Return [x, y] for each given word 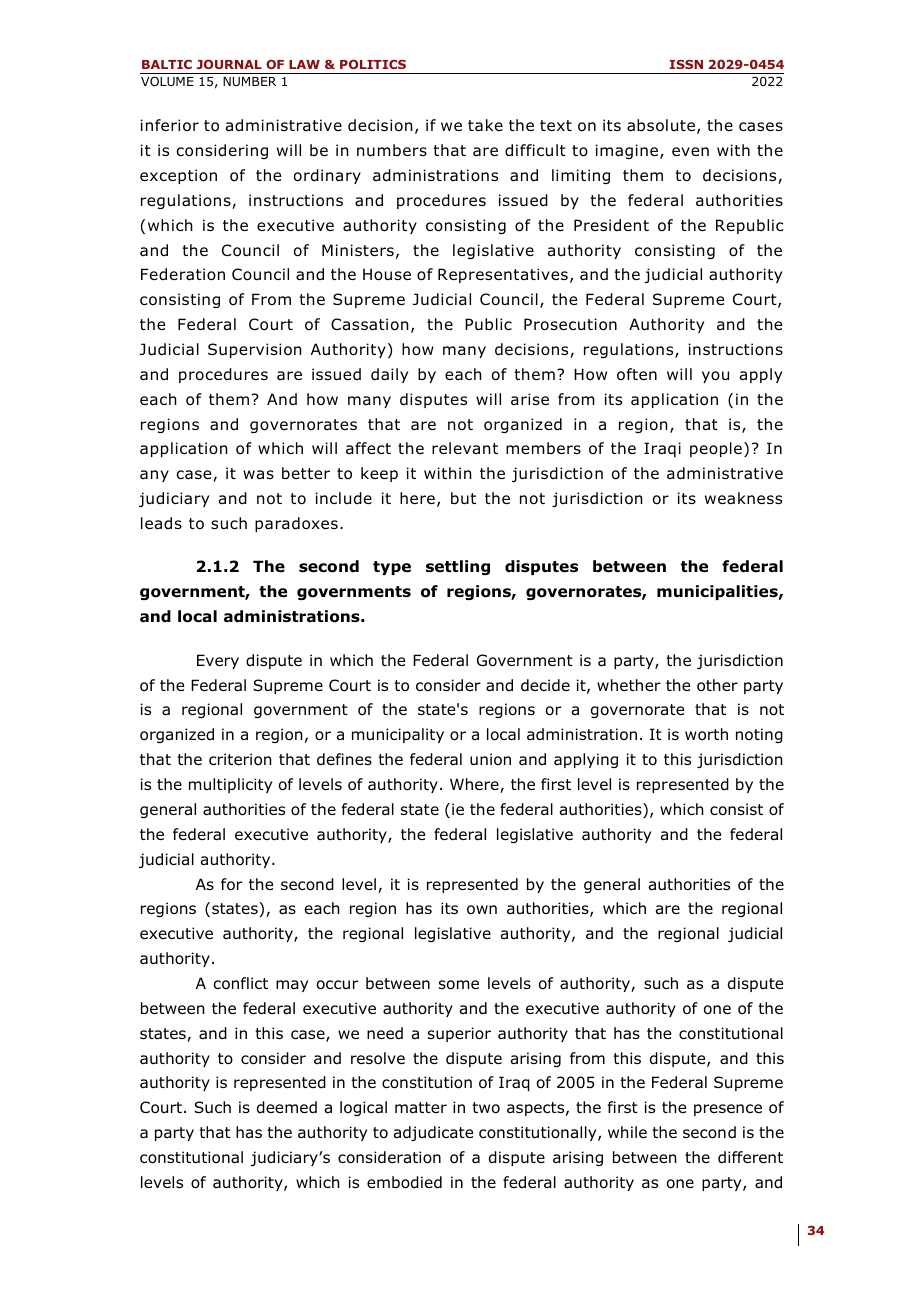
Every [218, 661]
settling [458, 567]
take [485, 125]
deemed [287, 1107]
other [717, 685]
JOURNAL [229, 64]
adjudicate [433, 1133]
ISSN [686, 64]
